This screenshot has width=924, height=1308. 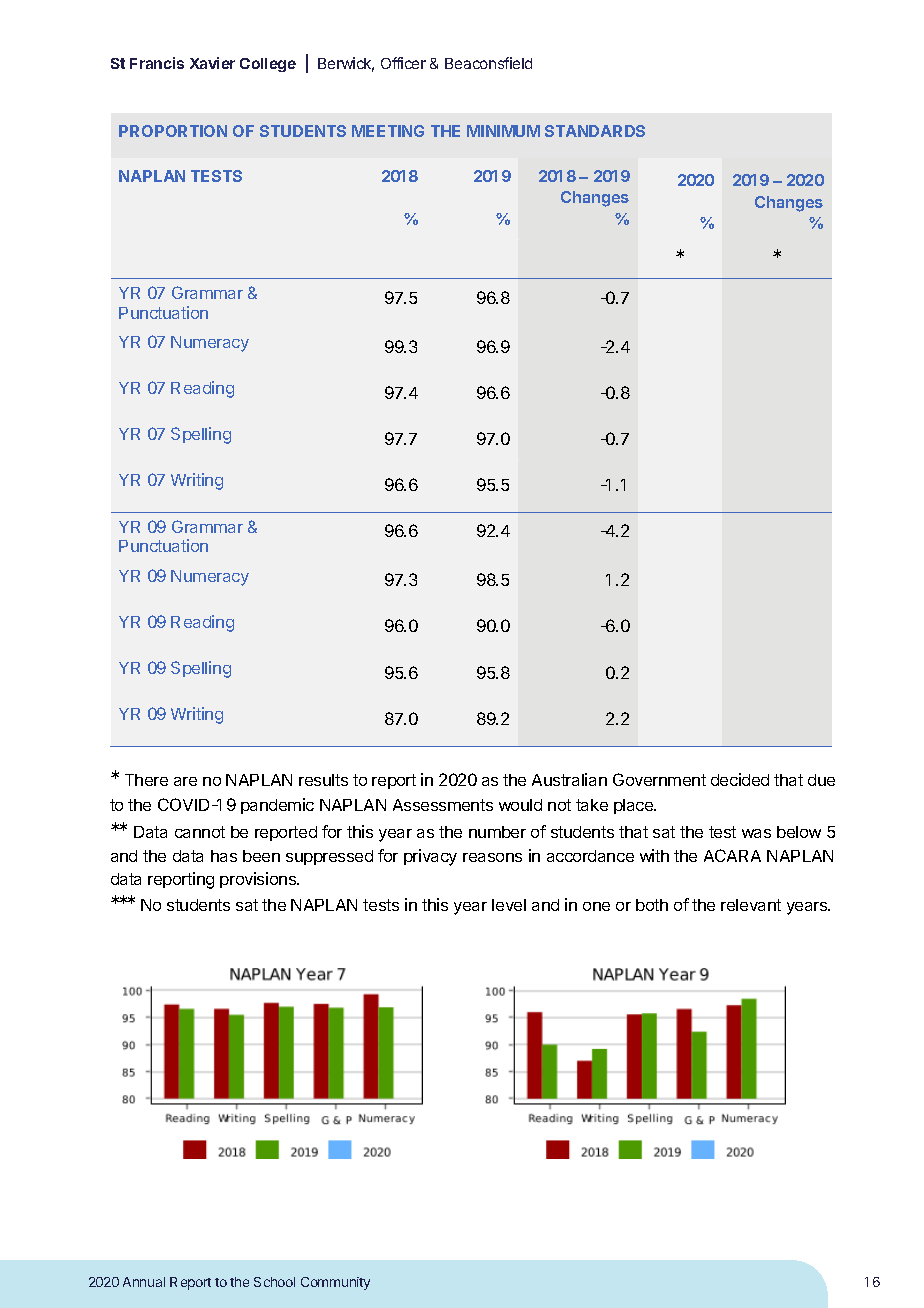 What do you see at coordinates (212, 63) in the screenshot?
I see `Xavier` at bounding box center [212, 63].
